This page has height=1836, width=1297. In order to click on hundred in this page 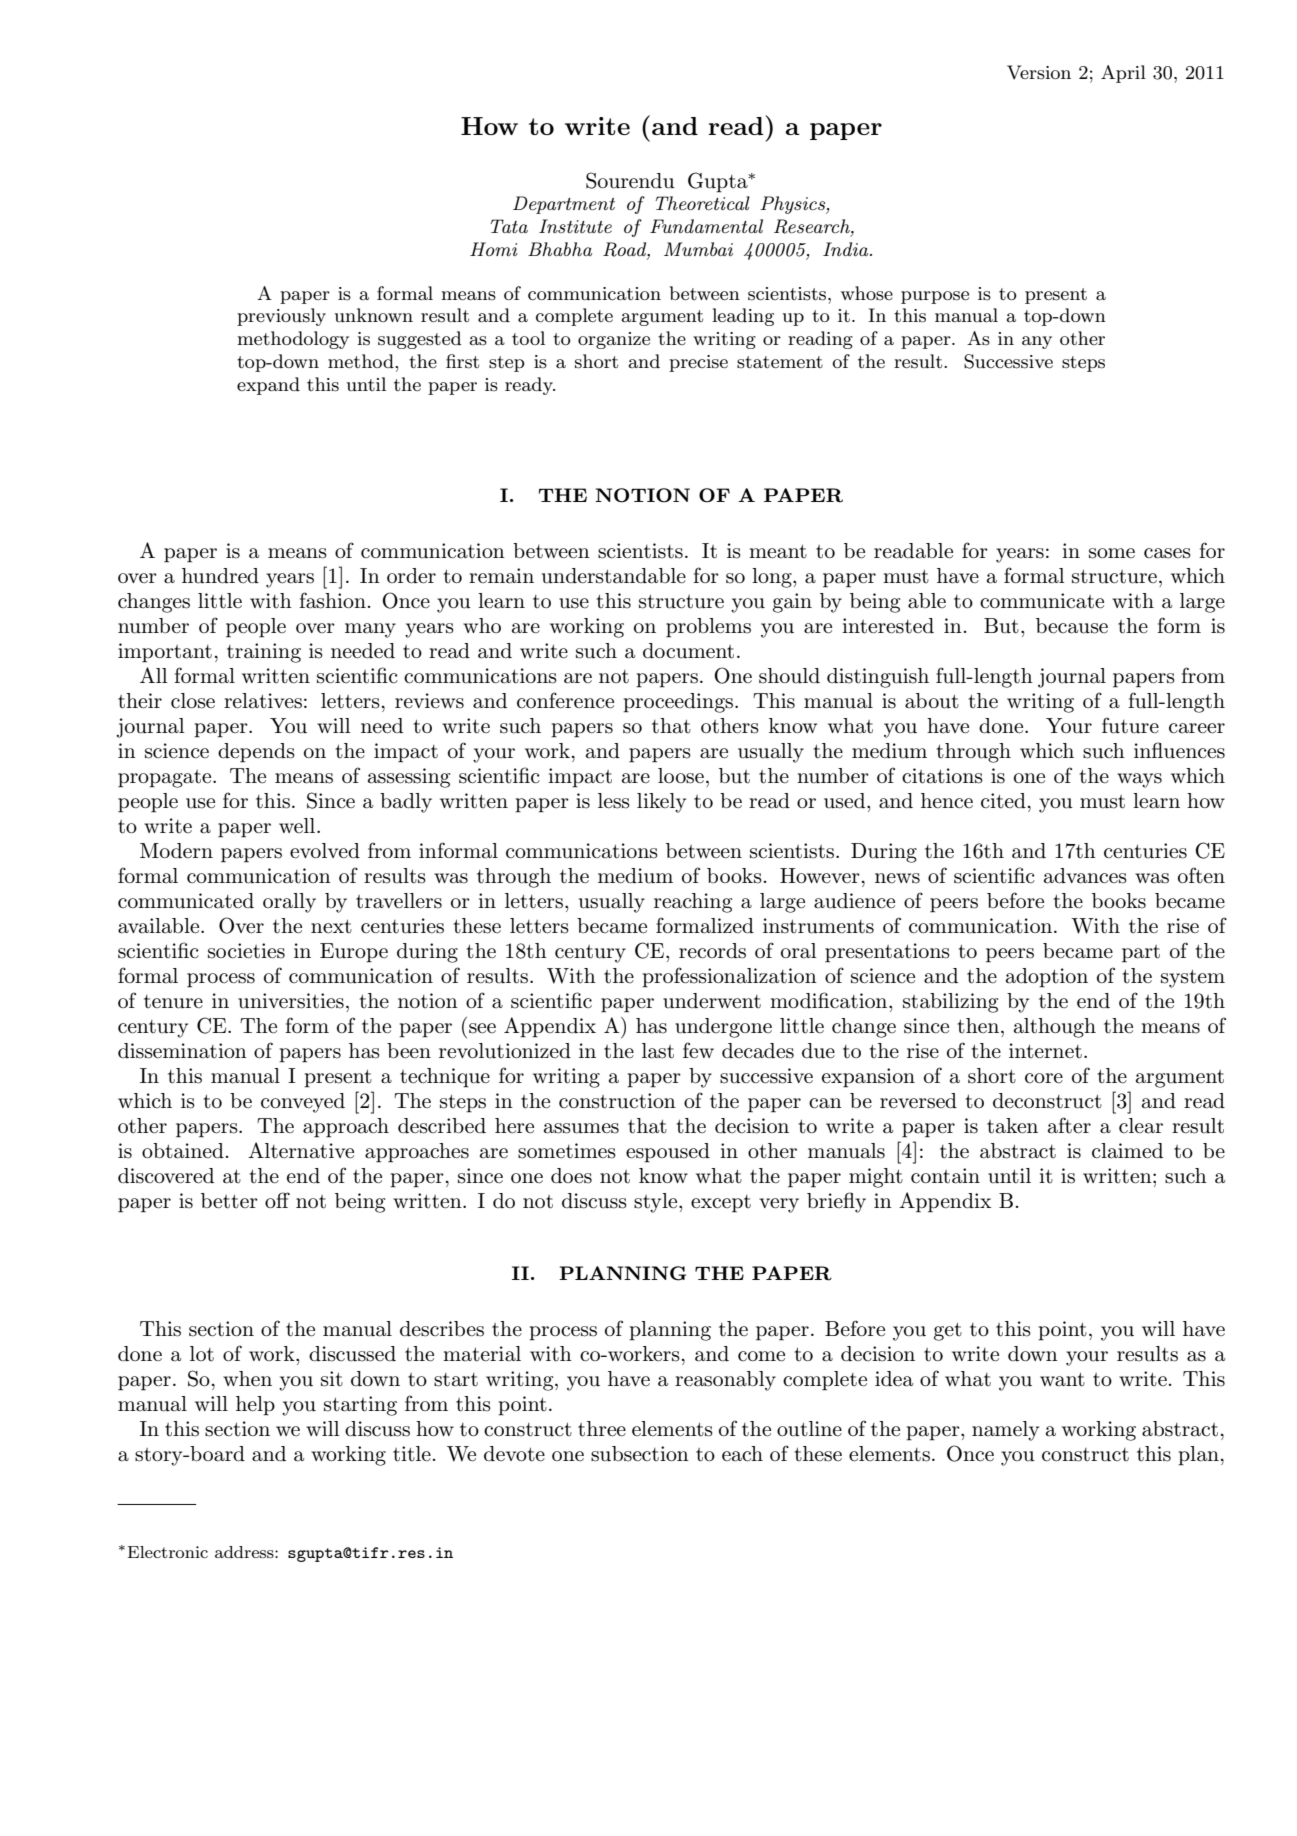, I will do `click(220, 576)`.
